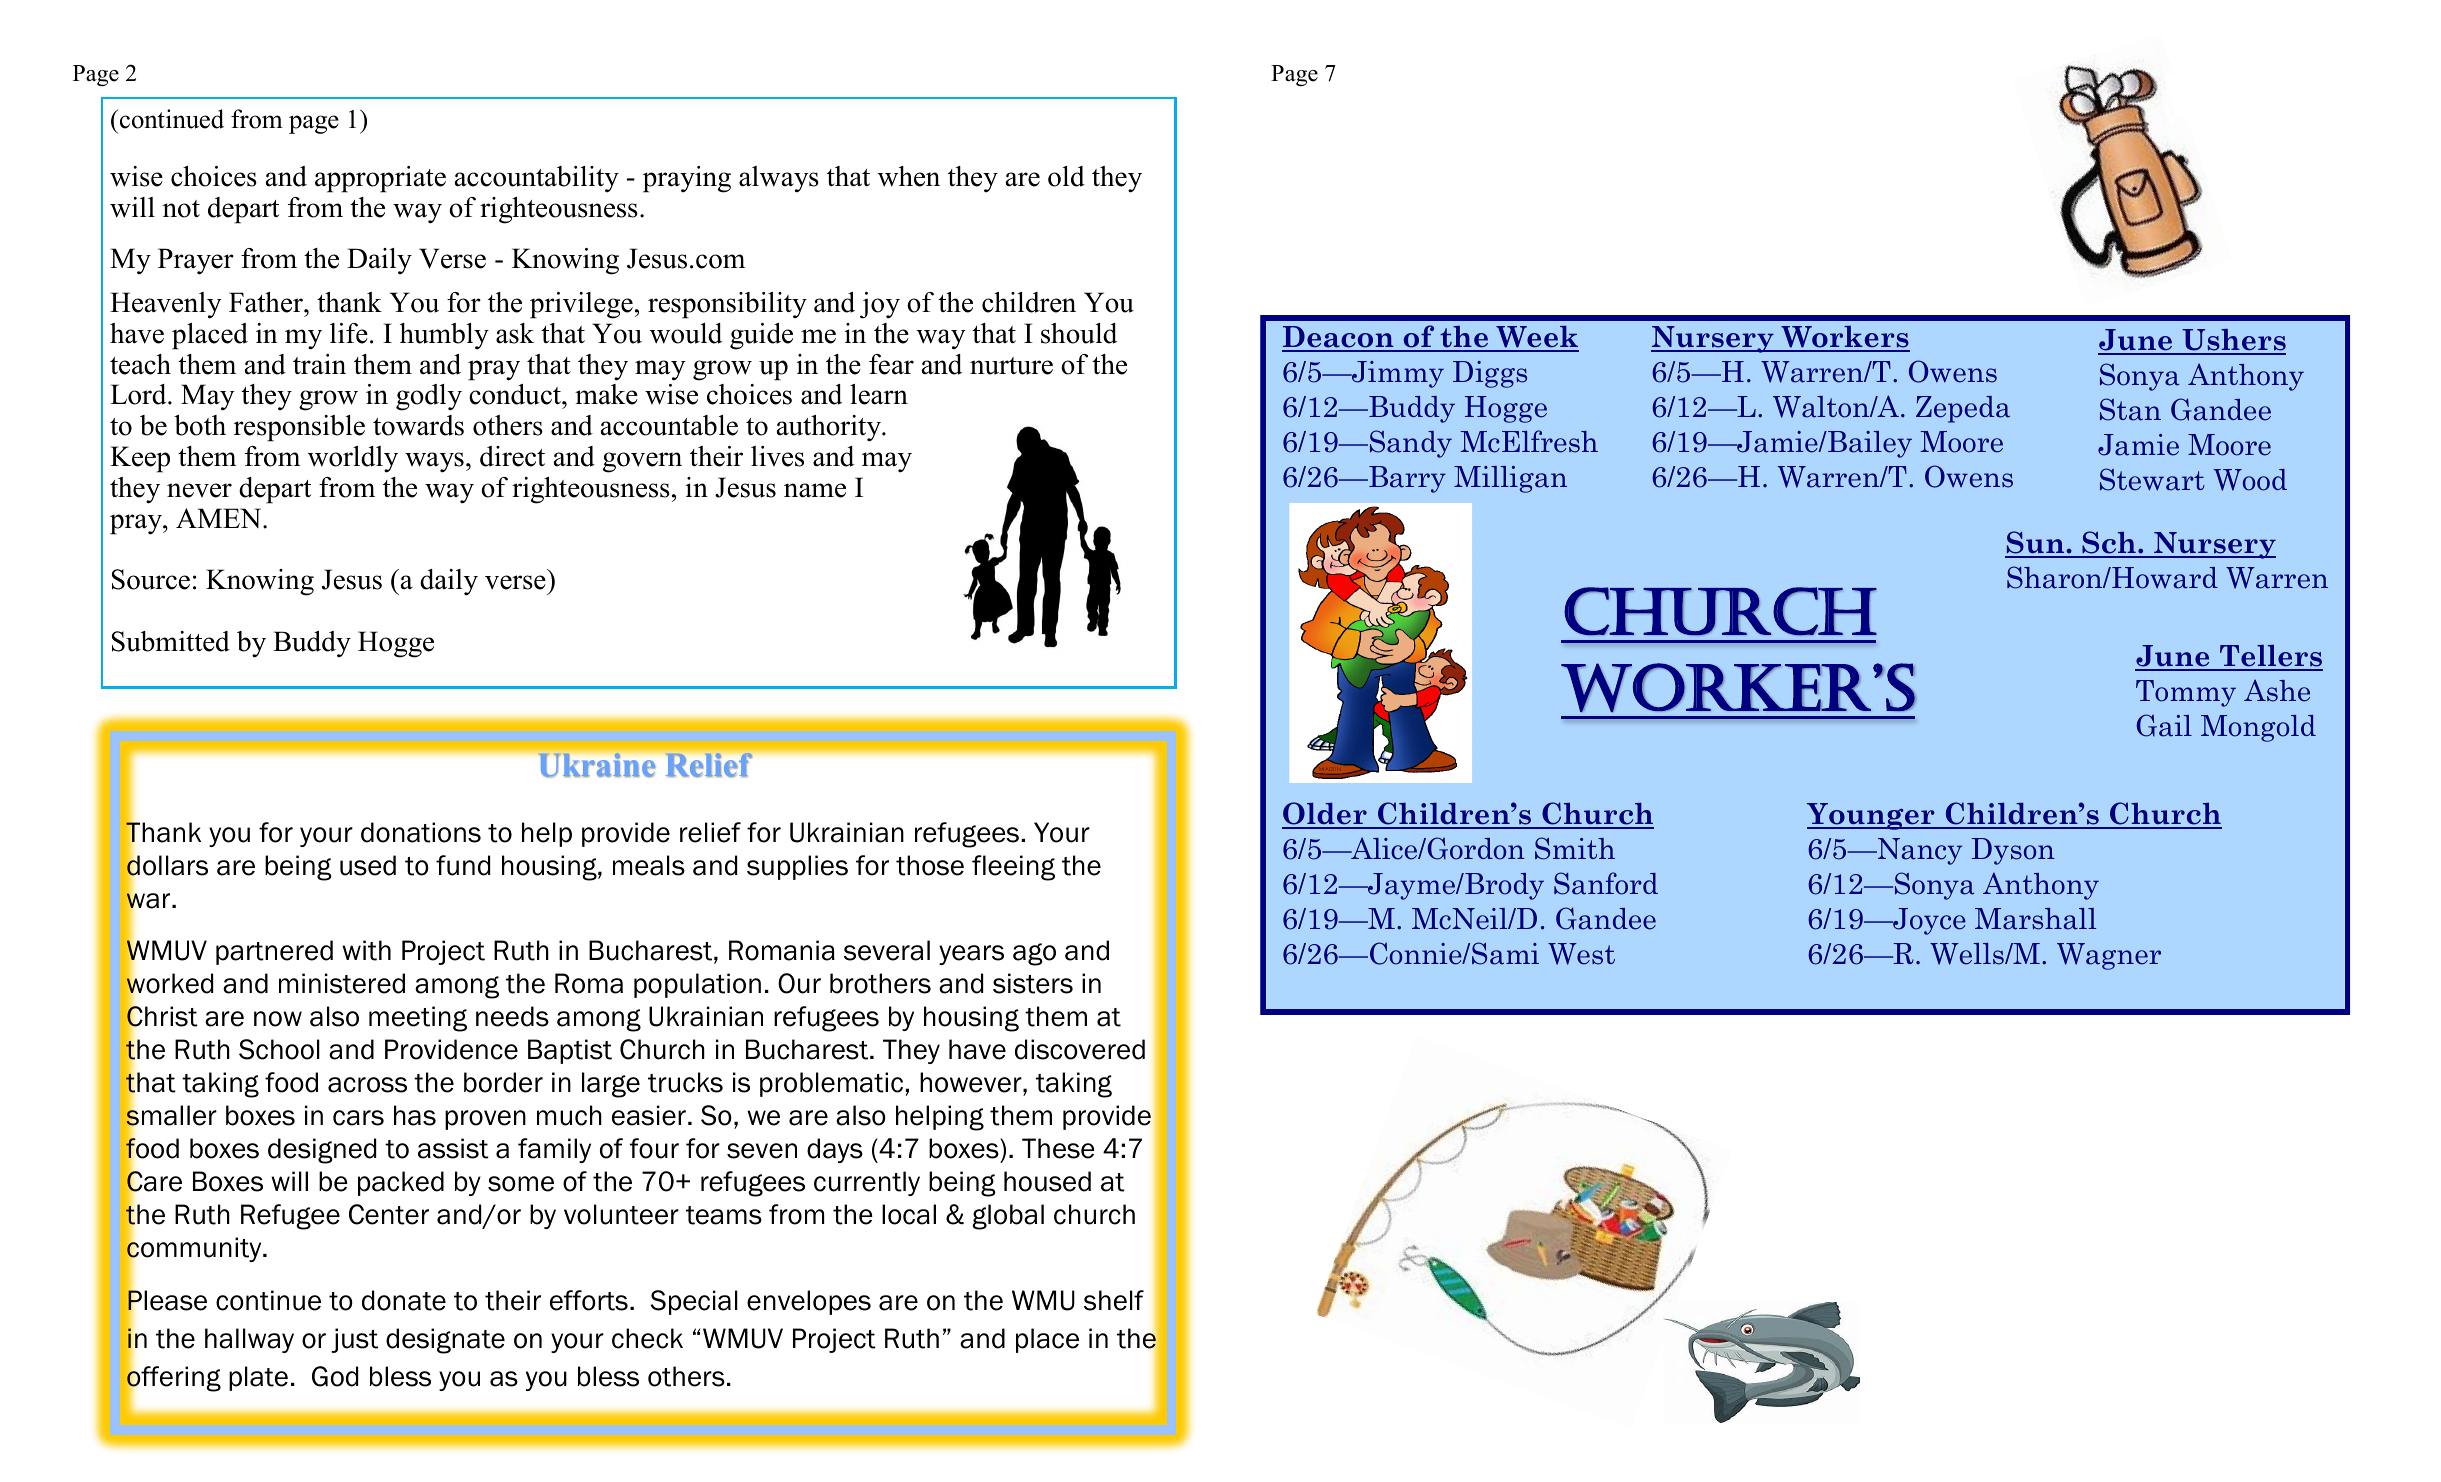  I want to click on appropriate, so click(380, 179).
